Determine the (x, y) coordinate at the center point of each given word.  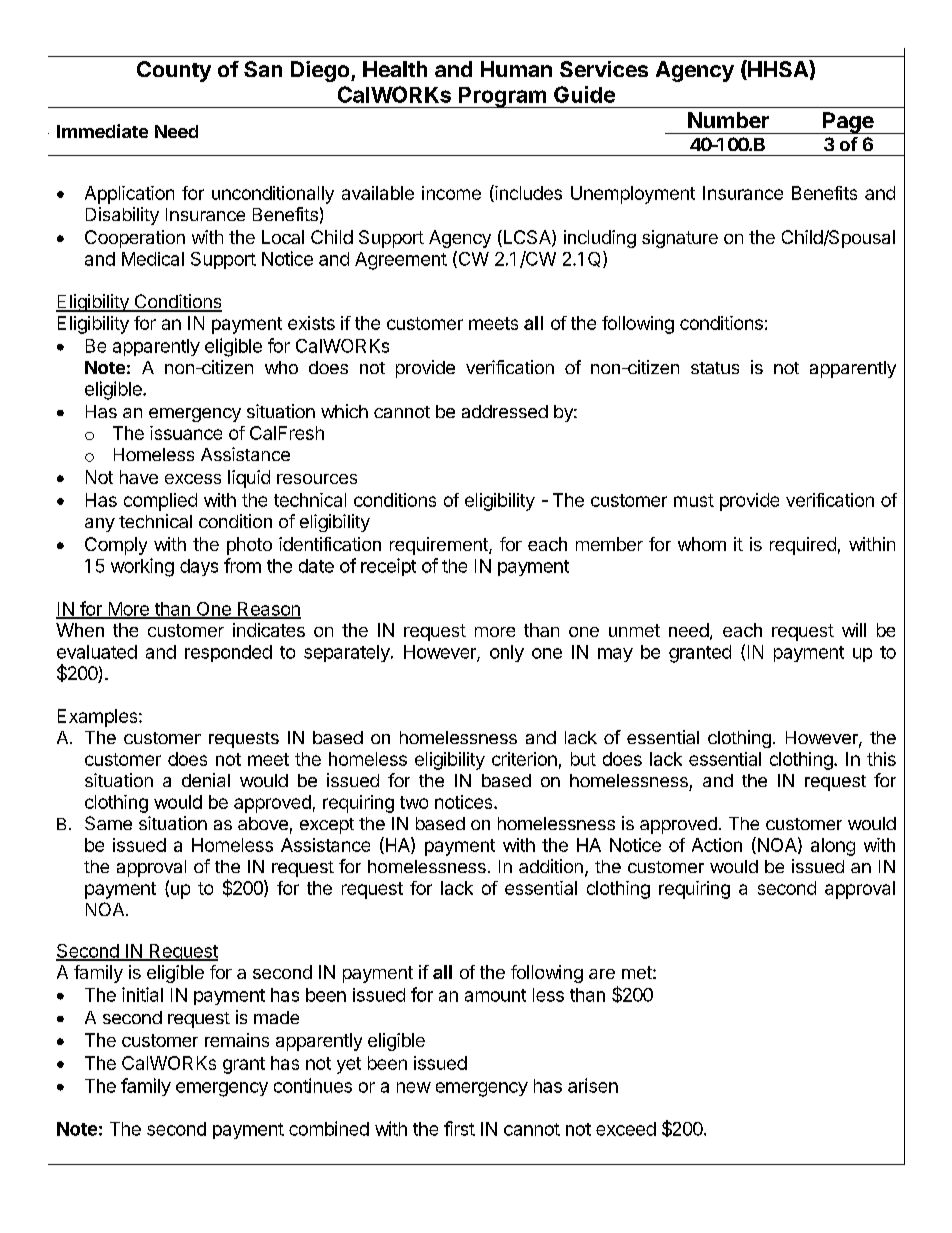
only (507, 653)
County (174, 71)
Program (502, 97)
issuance (186, 433)
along (833, 847)
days (199, 567)
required (803, 546)
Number (728, 120)
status (715, 368)
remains (237, 1040)
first (459, 1128)
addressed (505, 411)
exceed (626, 1129)
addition (551, 866)
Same (108, 823)
